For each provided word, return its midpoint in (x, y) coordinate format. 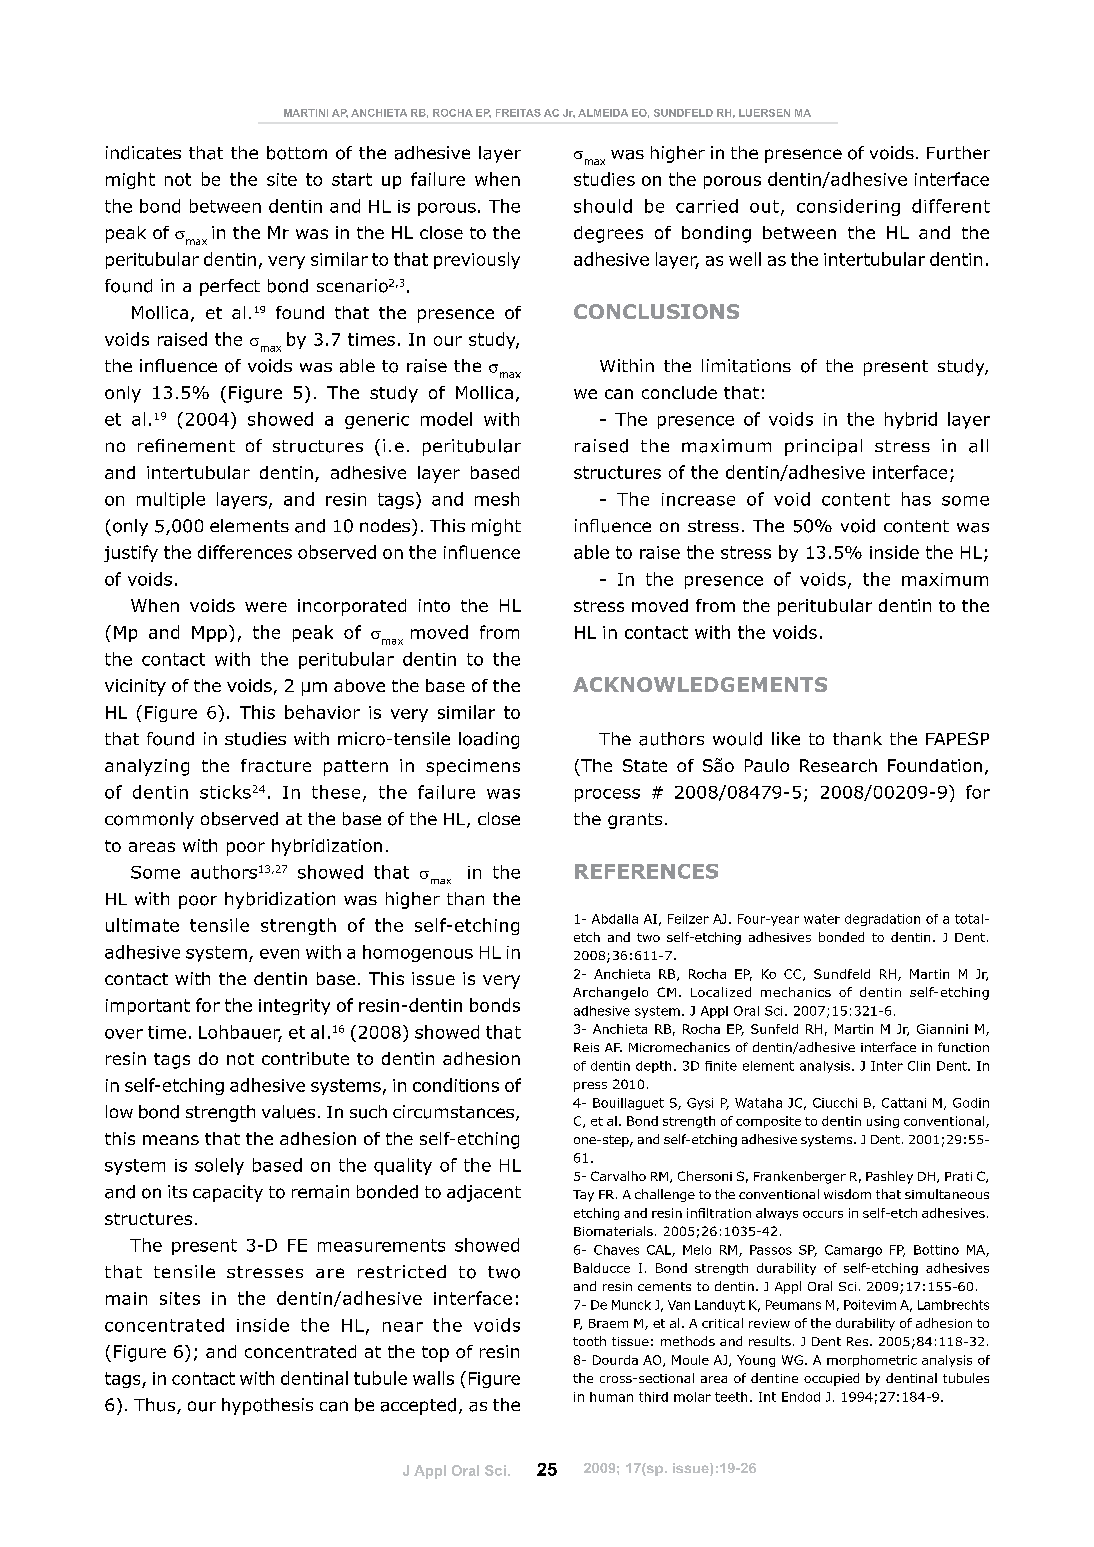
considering (848, 207)
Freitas (518, 113)
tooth (589, 1341)
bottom (297, 153)
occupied (831, 1379)
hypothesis (267, 1406)
